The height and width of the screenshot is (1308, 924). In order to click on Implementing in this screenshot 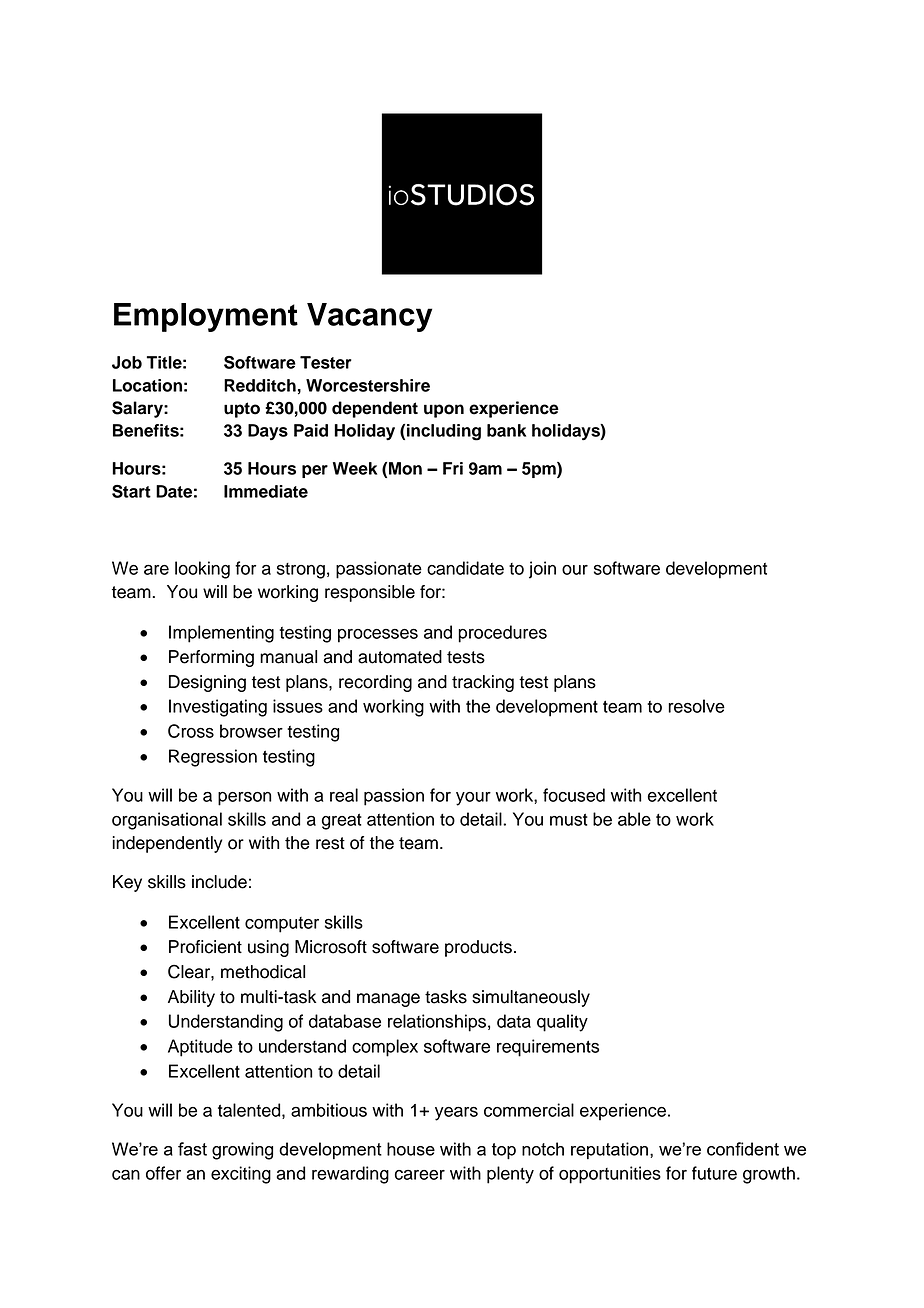, I will do `click(221, 634)`.
